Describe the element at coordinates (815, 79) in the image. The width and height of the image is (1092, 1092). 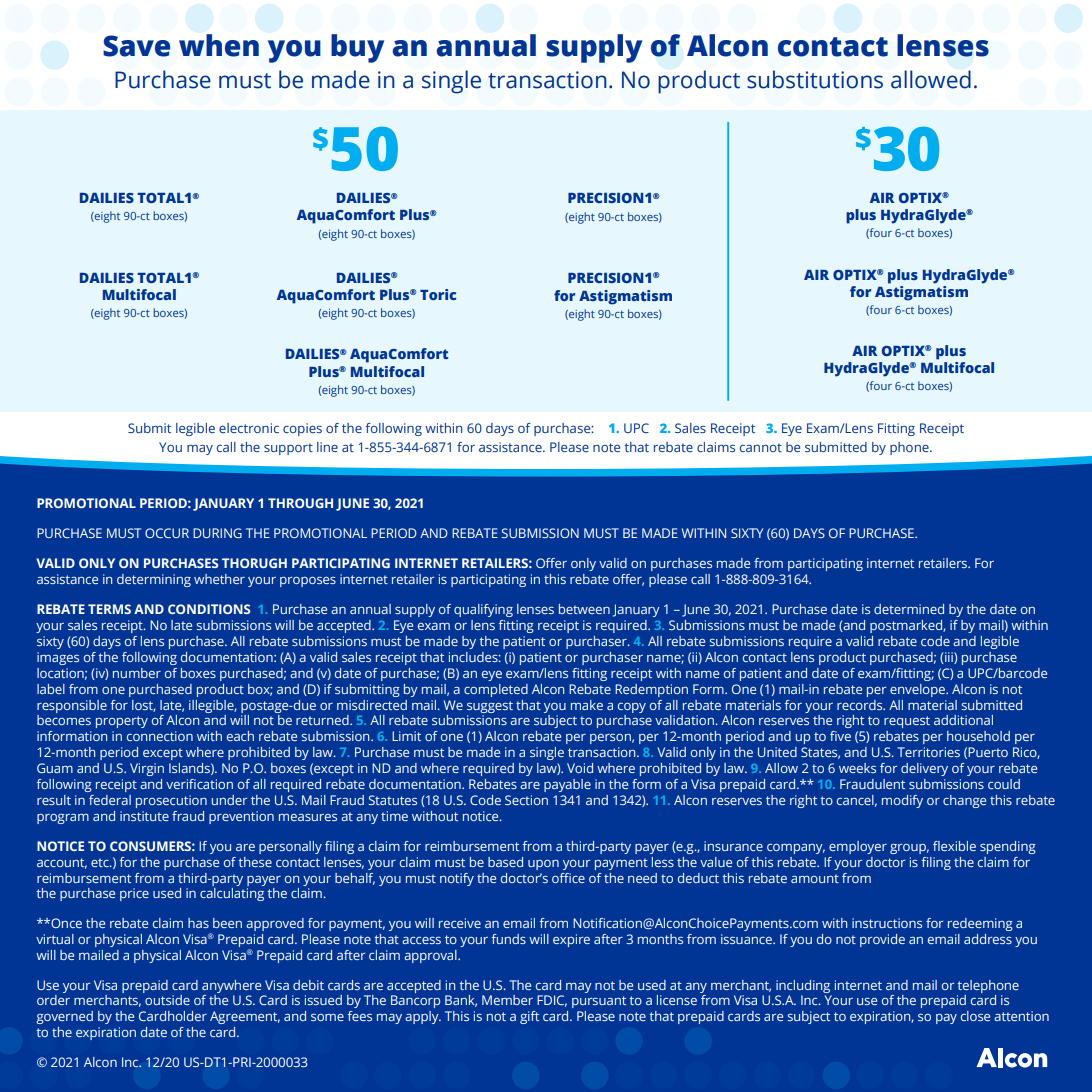
I see `substitutions` at that location.
